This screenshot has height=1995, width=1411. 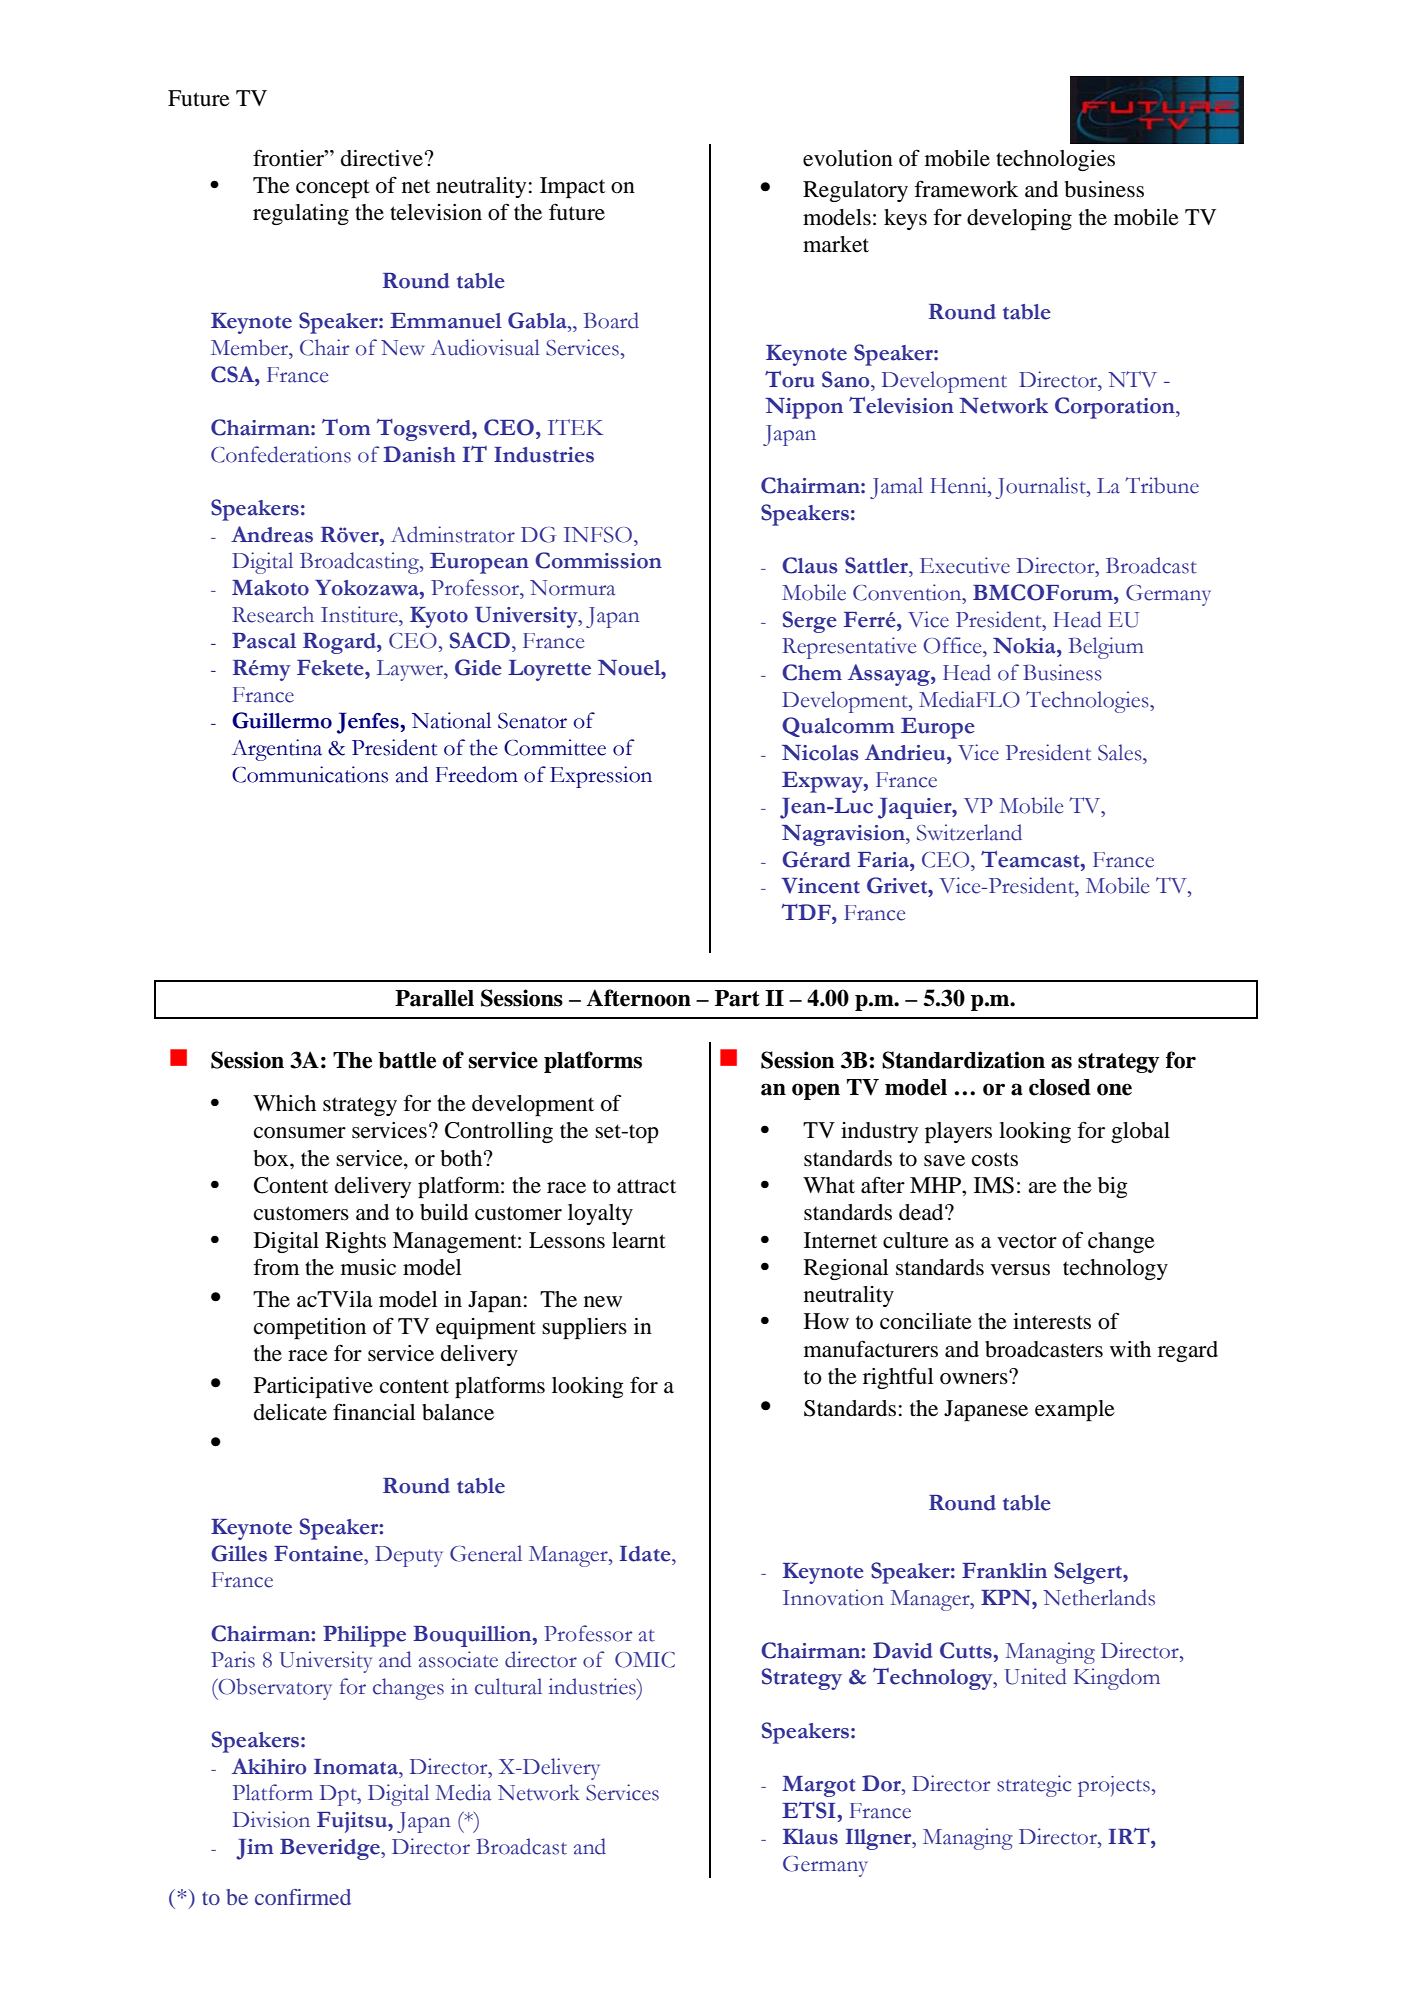 I want to click on IRT, so click(x=1130, y=1836).
